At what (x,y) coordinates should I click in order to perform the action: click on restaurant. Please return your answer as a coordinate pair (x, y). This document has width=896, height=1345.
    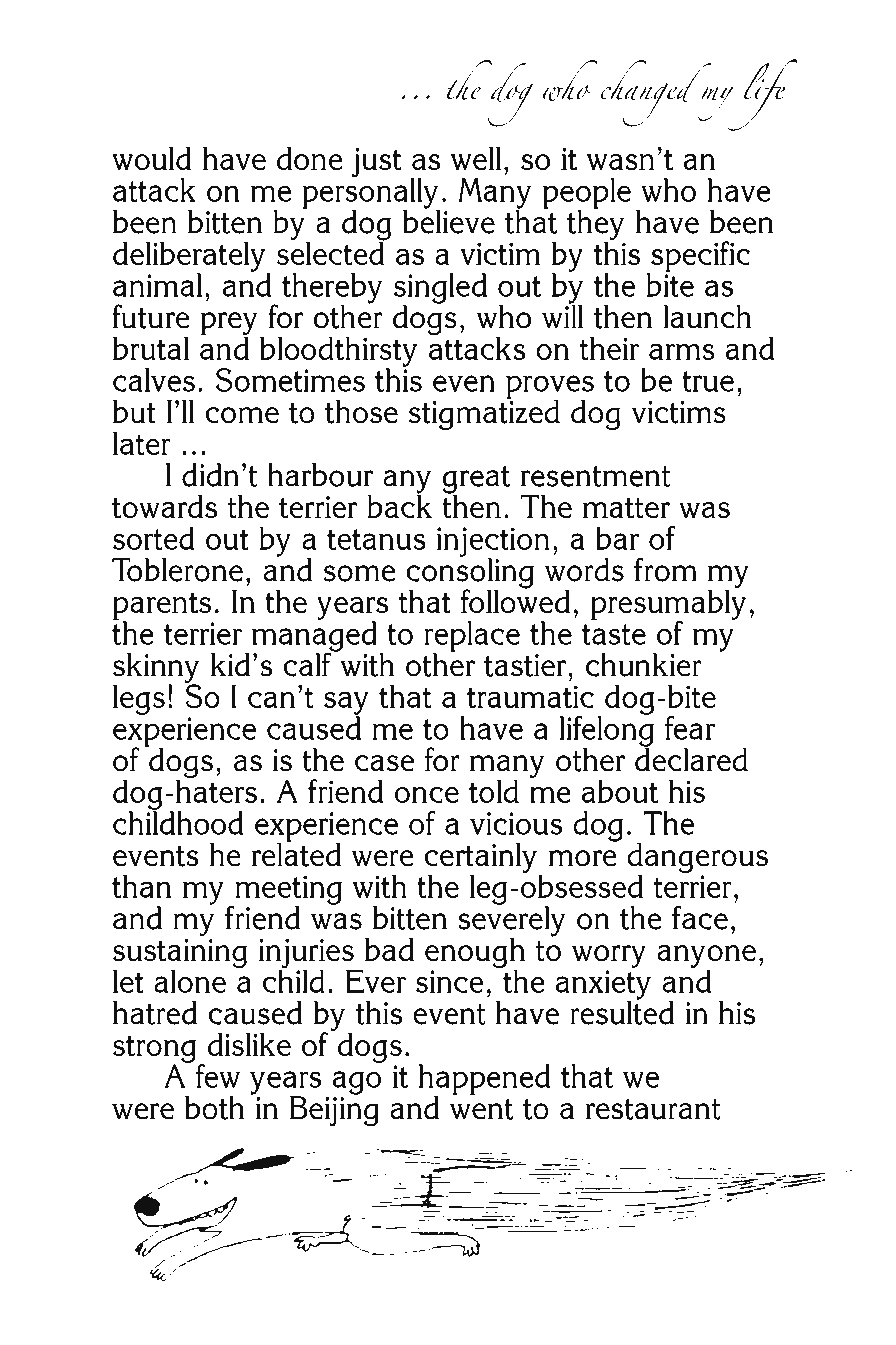
    Looking at the image, I should click on (653, 1109).
